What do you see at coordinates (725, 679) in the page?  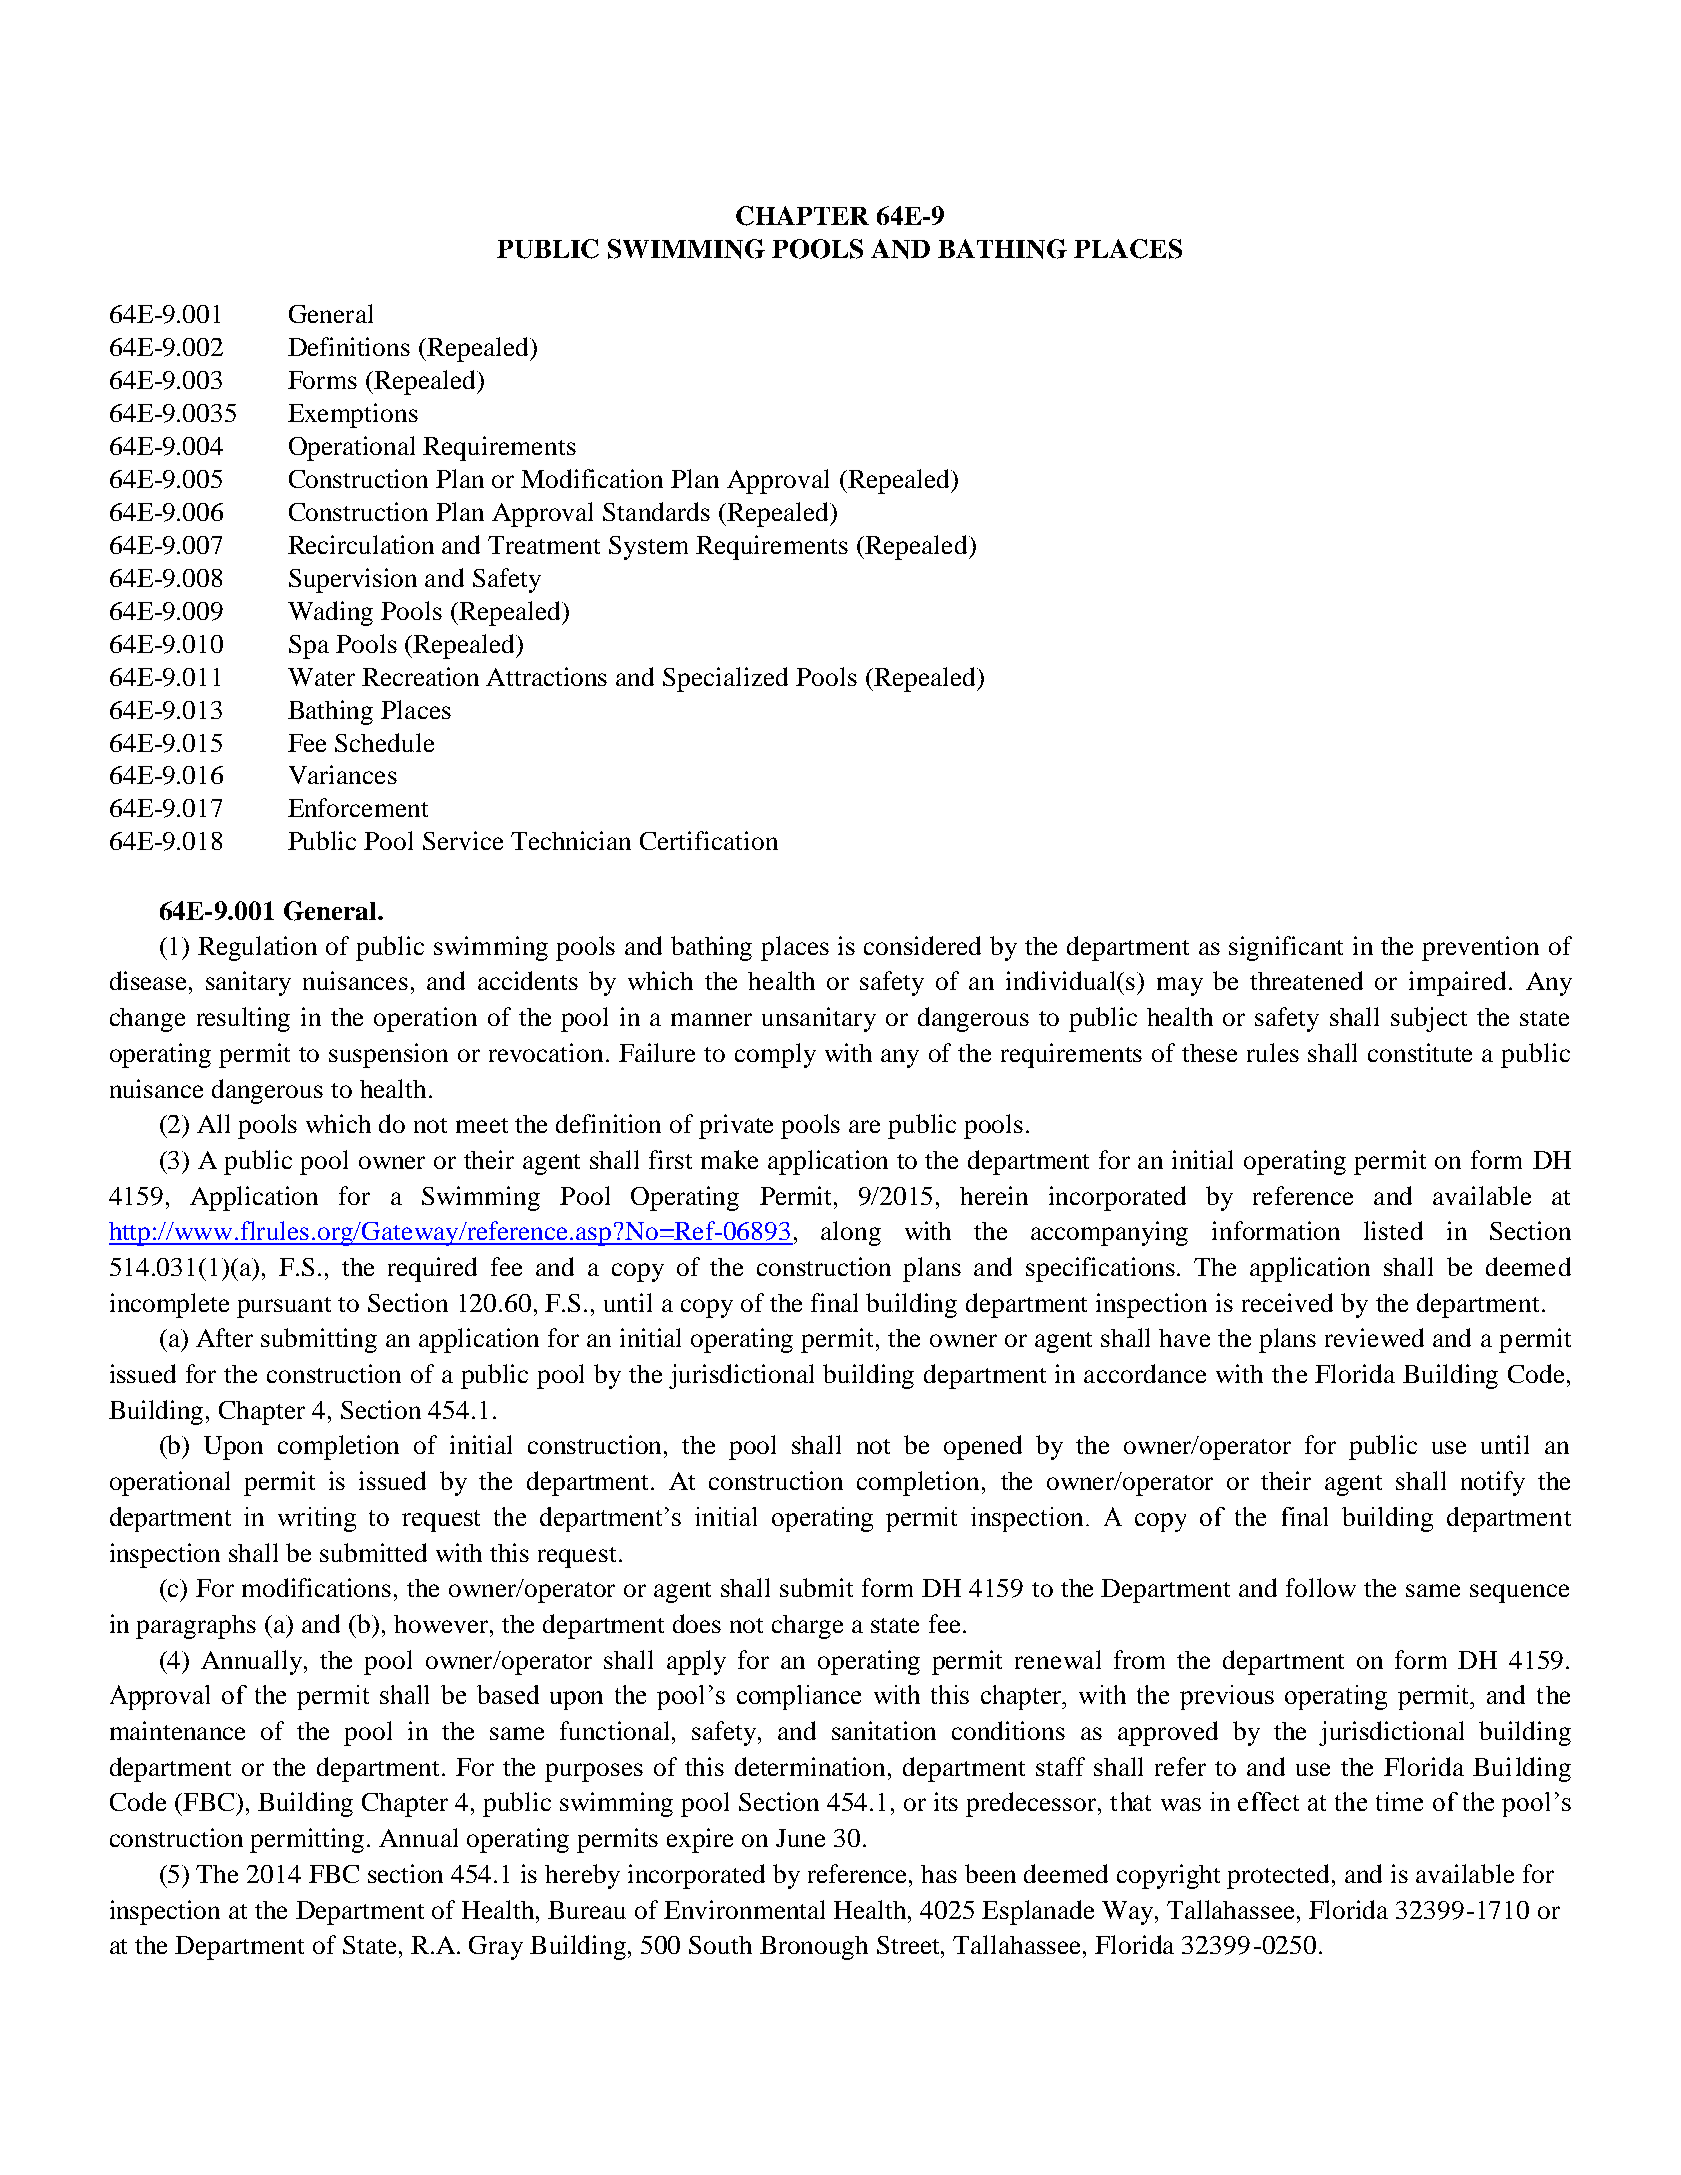 I see `Specialized` at bounding box center [725, 679].
